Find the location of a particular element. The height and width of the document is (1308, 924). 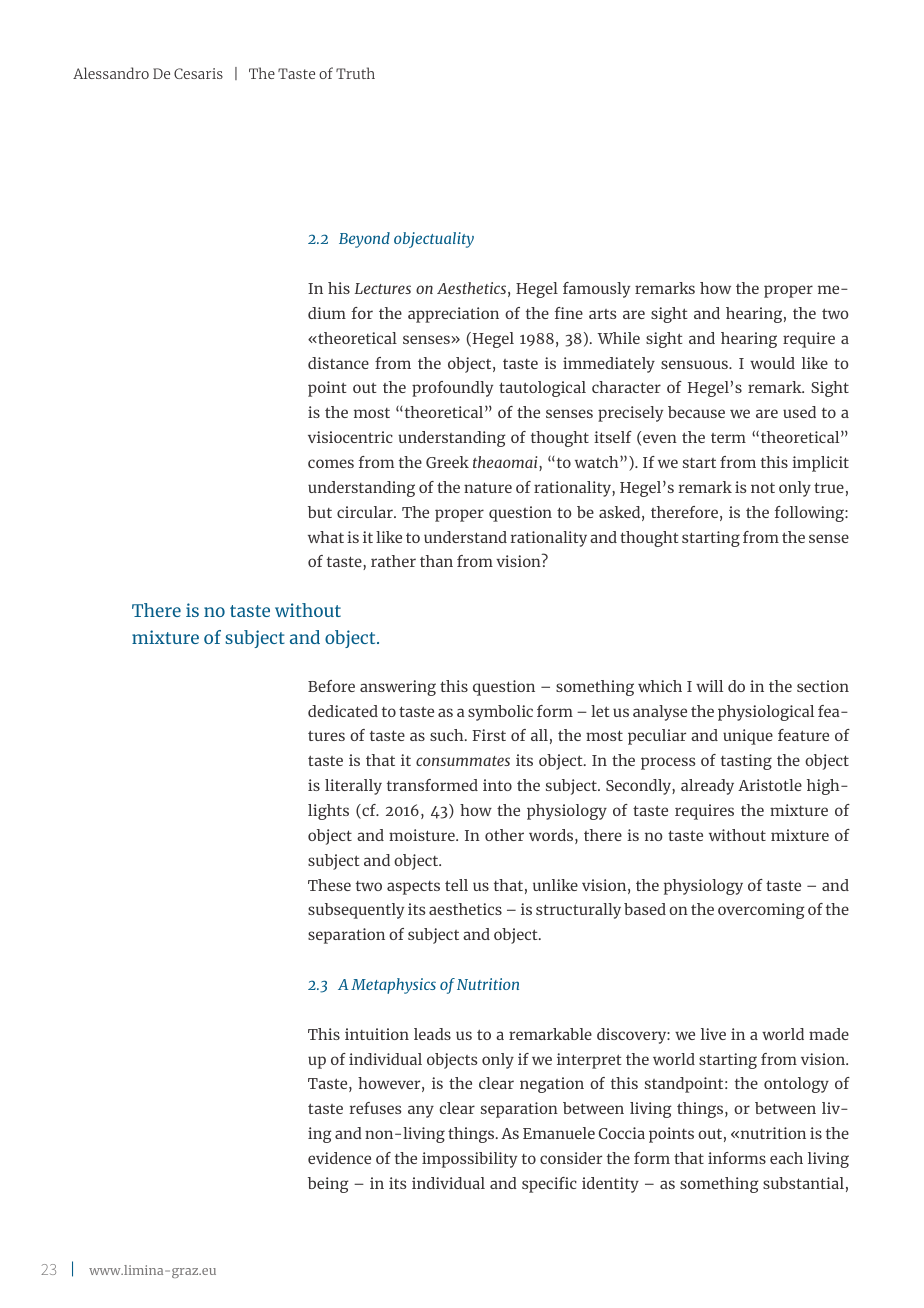

Truth is located at coordinates (355, 73).
